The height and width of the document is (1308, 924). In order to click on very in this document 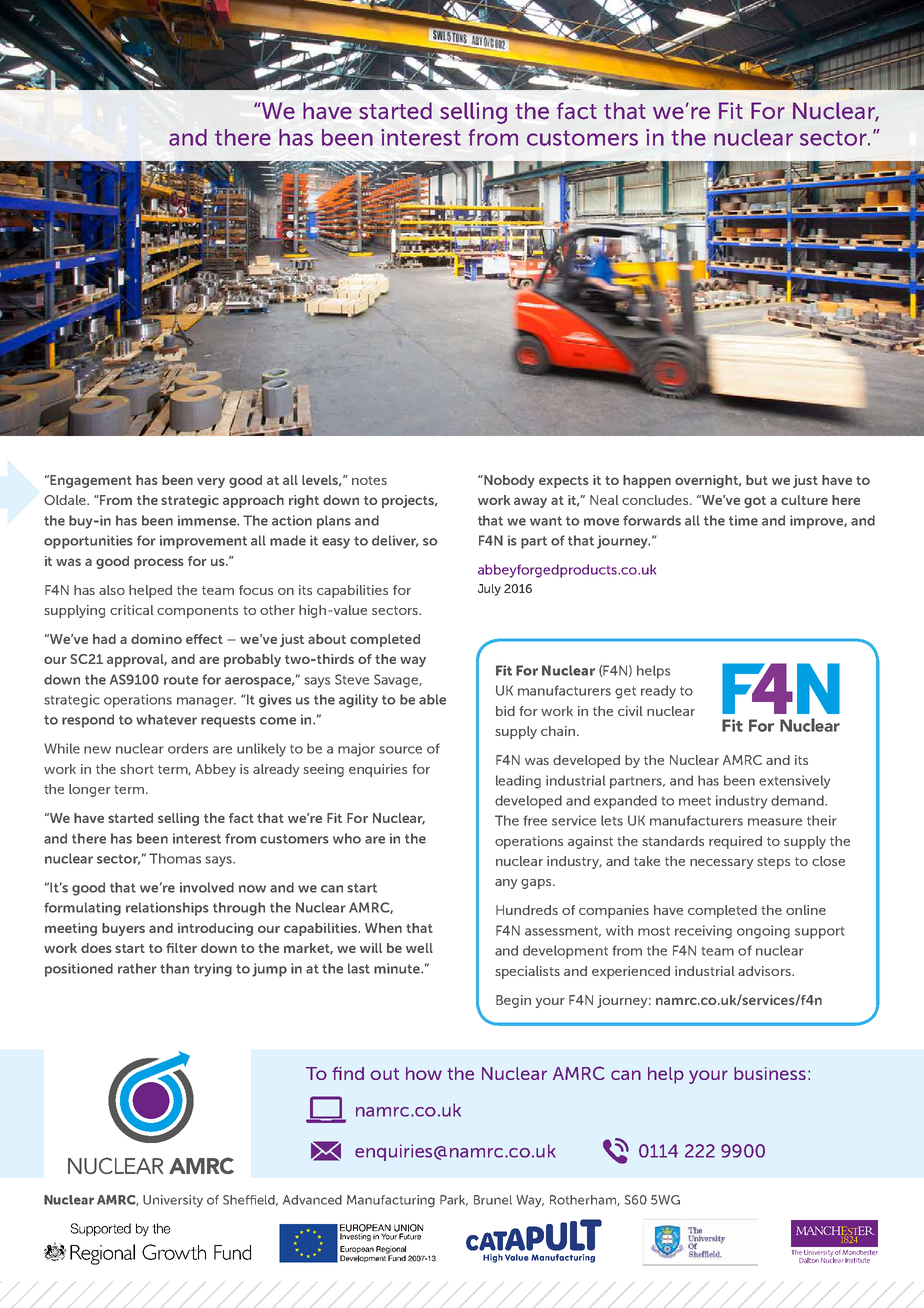, I will do `click(211, 482)`.
